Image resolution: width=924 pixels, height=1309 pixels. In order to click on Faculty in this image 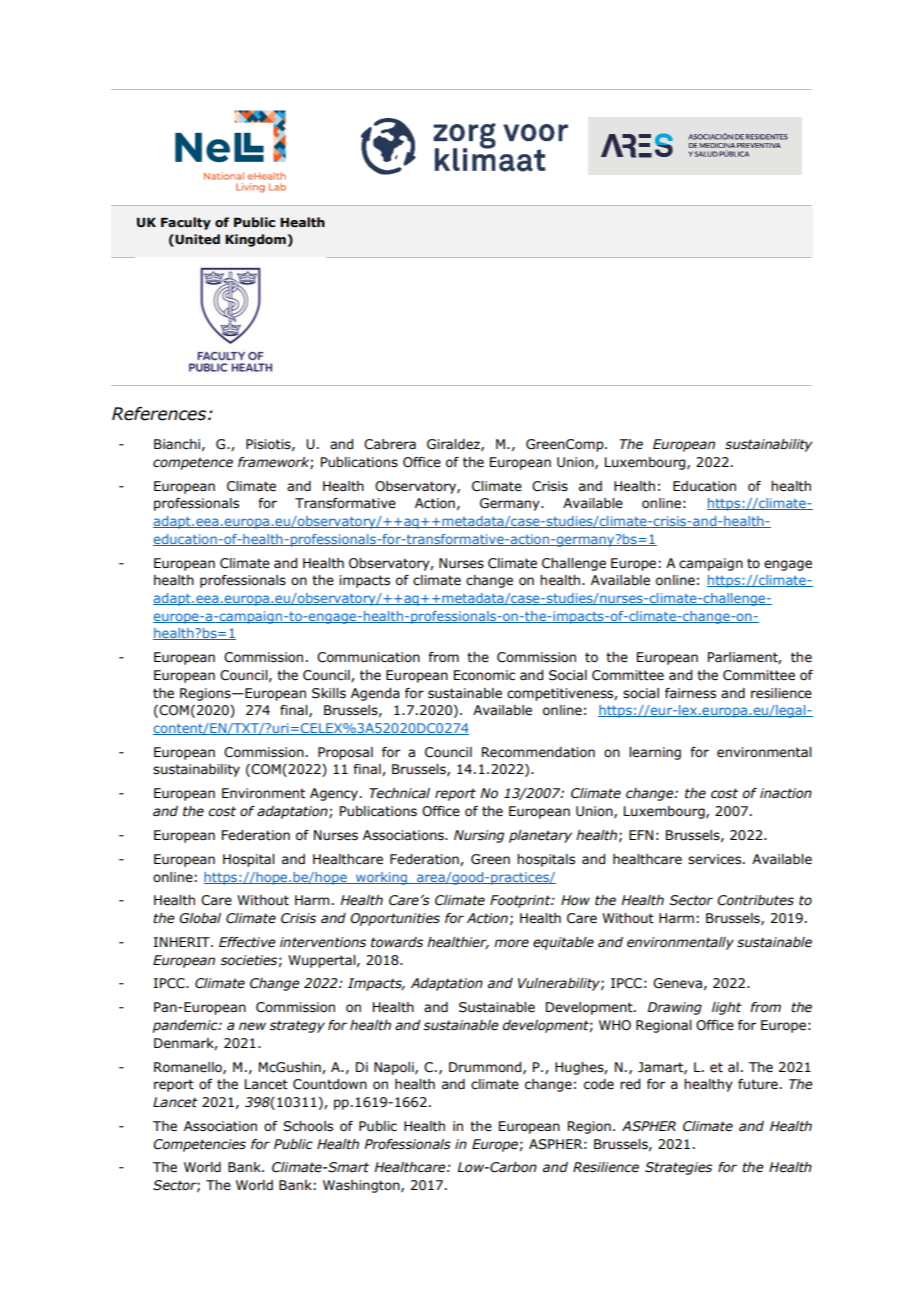, I will do `click(186, 223)`.
